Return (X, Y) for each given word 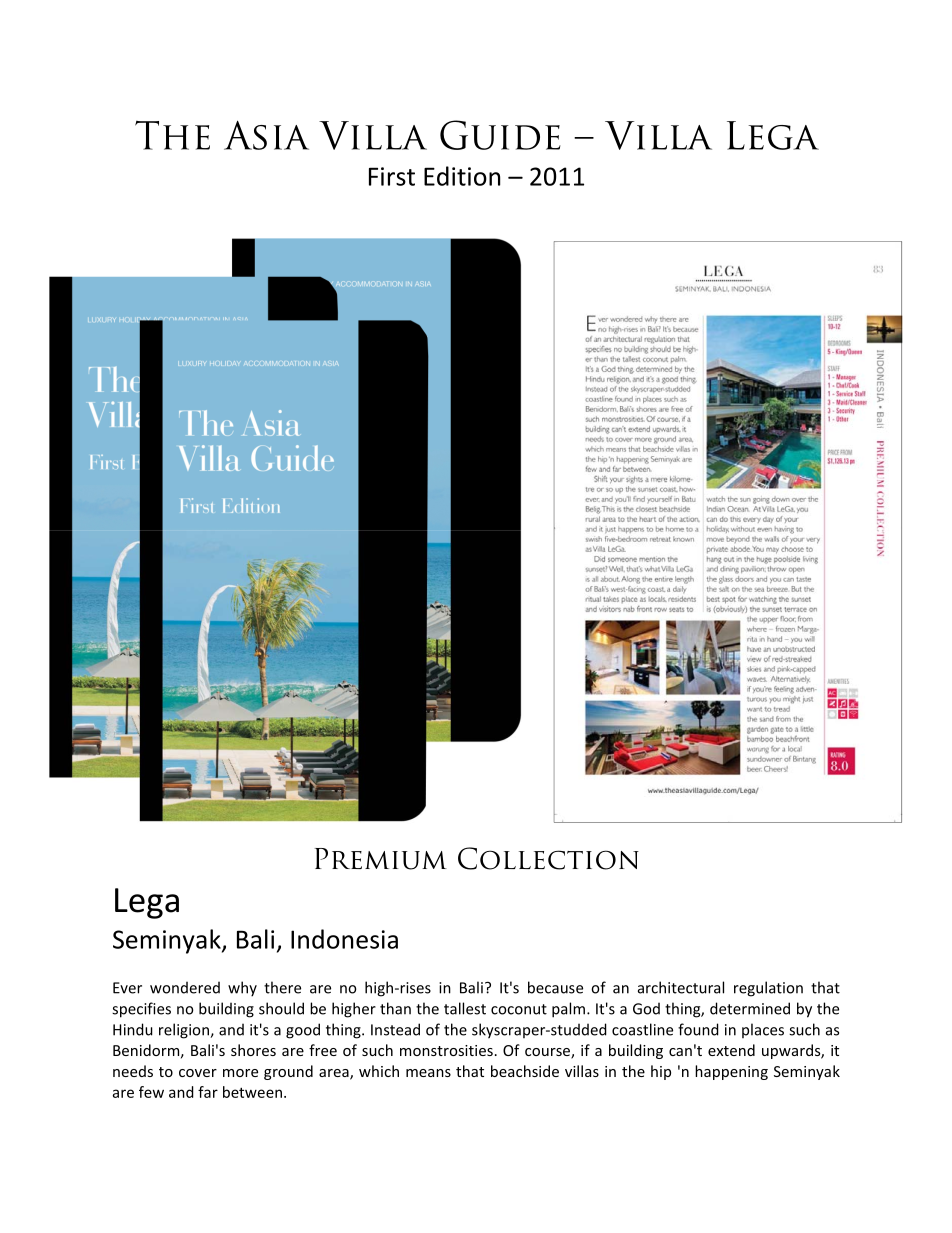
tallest (465, 1008)
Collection (548, 858)
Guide (500, 135)
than (395, 1008)
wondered (185, 987)
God (646, 1008)
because (555, 987)
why (242, 989)
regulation (768, 989)
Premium (381, 859)
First (392, 176)
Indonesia (344, 939)
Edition (462, 176)
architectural (681, 987)
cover (198, 1073)
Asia (266, 135)
